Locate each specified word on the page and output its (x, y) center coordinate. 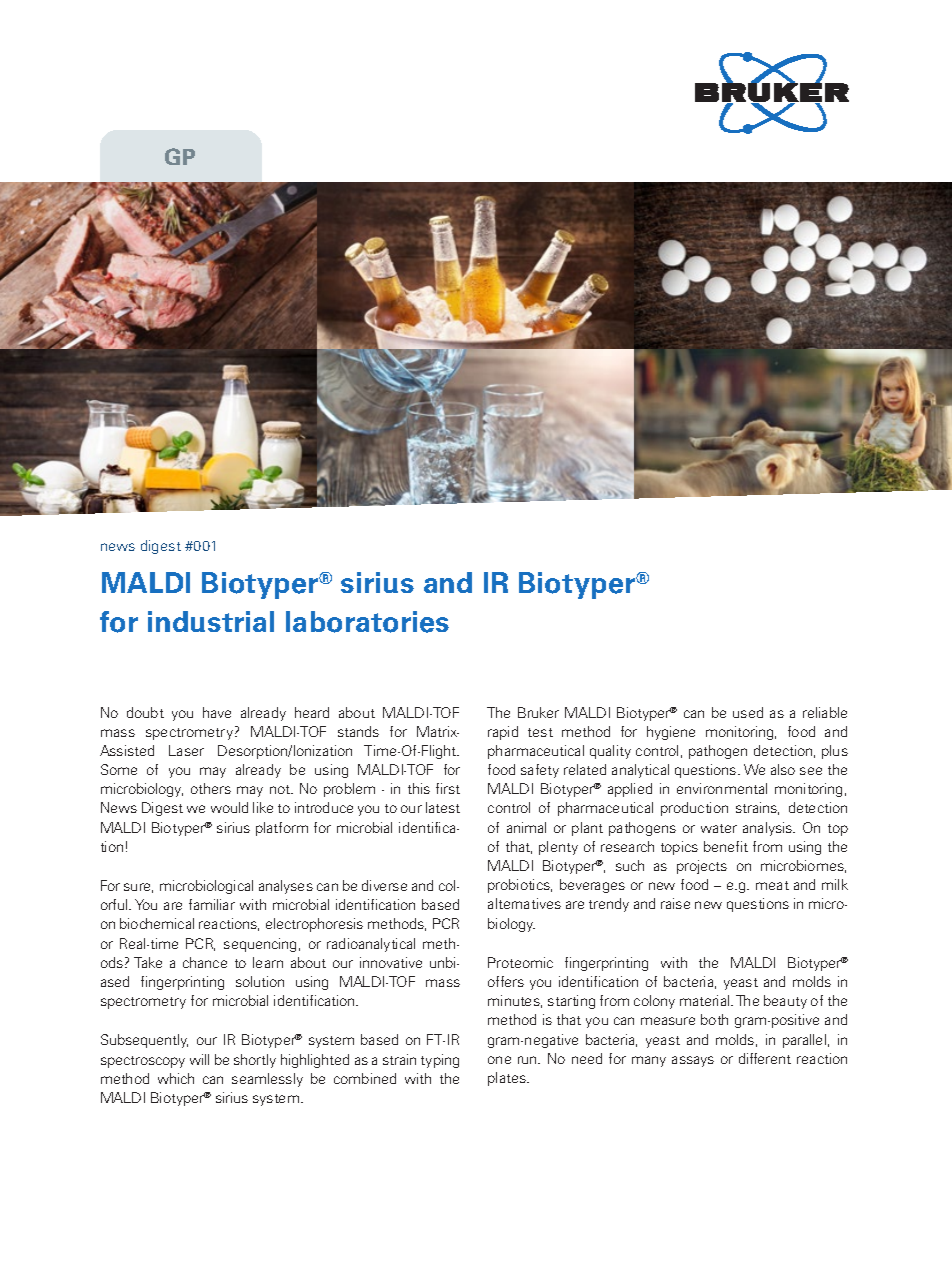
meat (772, 885)
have (217, 712)
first (448, 788)
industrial (211, 621)
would (229, 807)
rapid (503, 733)
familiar (212, 904)
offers (506, 981)
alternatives (524, 903)
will (199, 1059)
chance (205, 962)
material (706, 1000)
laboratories (367, 622)
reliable (825, 712)
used (748, 712)
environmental (722, 788)
